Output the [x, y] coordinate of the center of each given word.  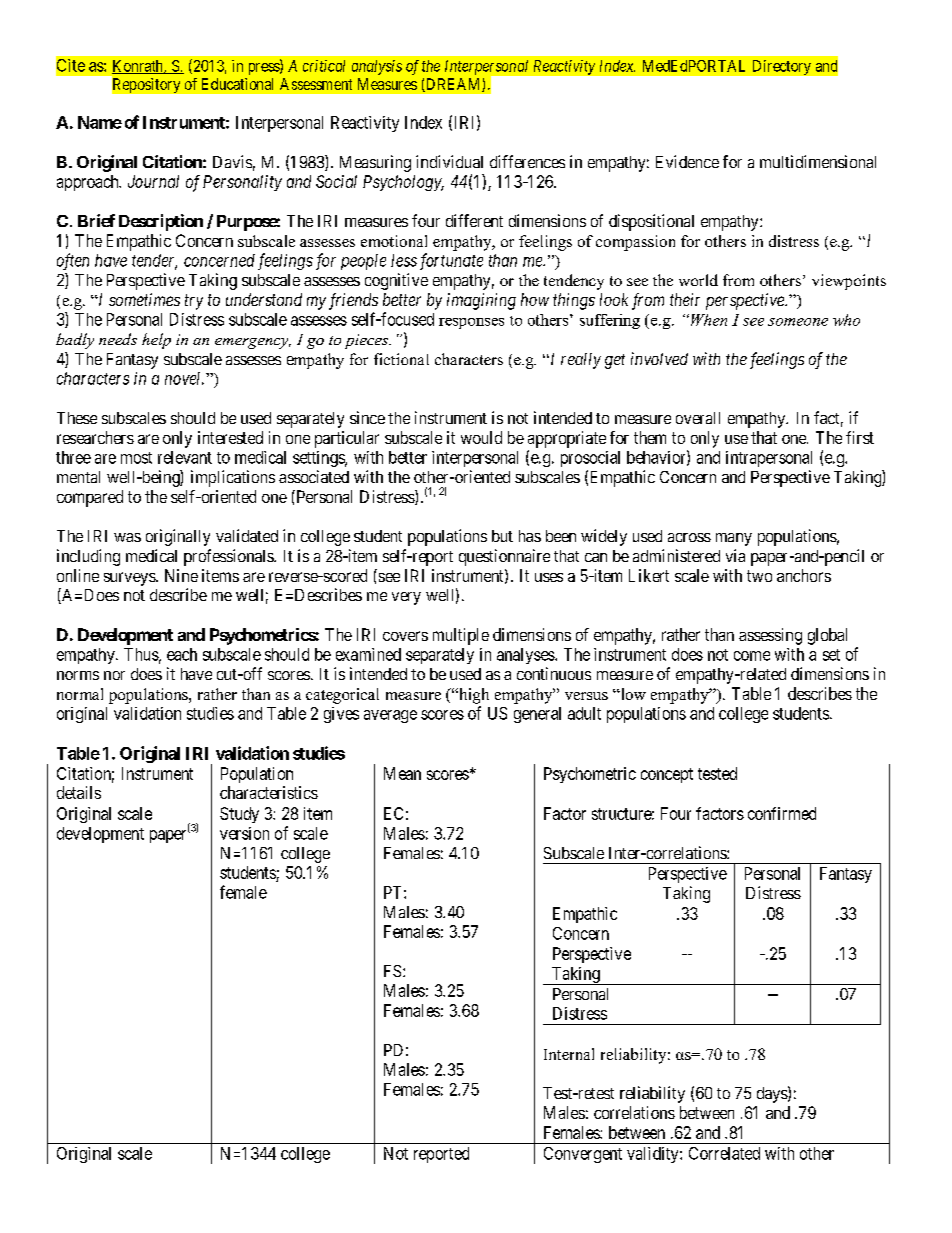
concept [667, 775]
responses [471, 323]
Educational [237, 84]
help [156, 341]
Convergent [583, 1155]
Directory [782, 67]
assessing [770, 636]
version [244, 833]
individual [449, 161]
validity [654, 1155]
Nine [181, 575]
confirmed [782, 813]
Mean [402, 773]
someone [798, 322]
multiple [461, 636]
